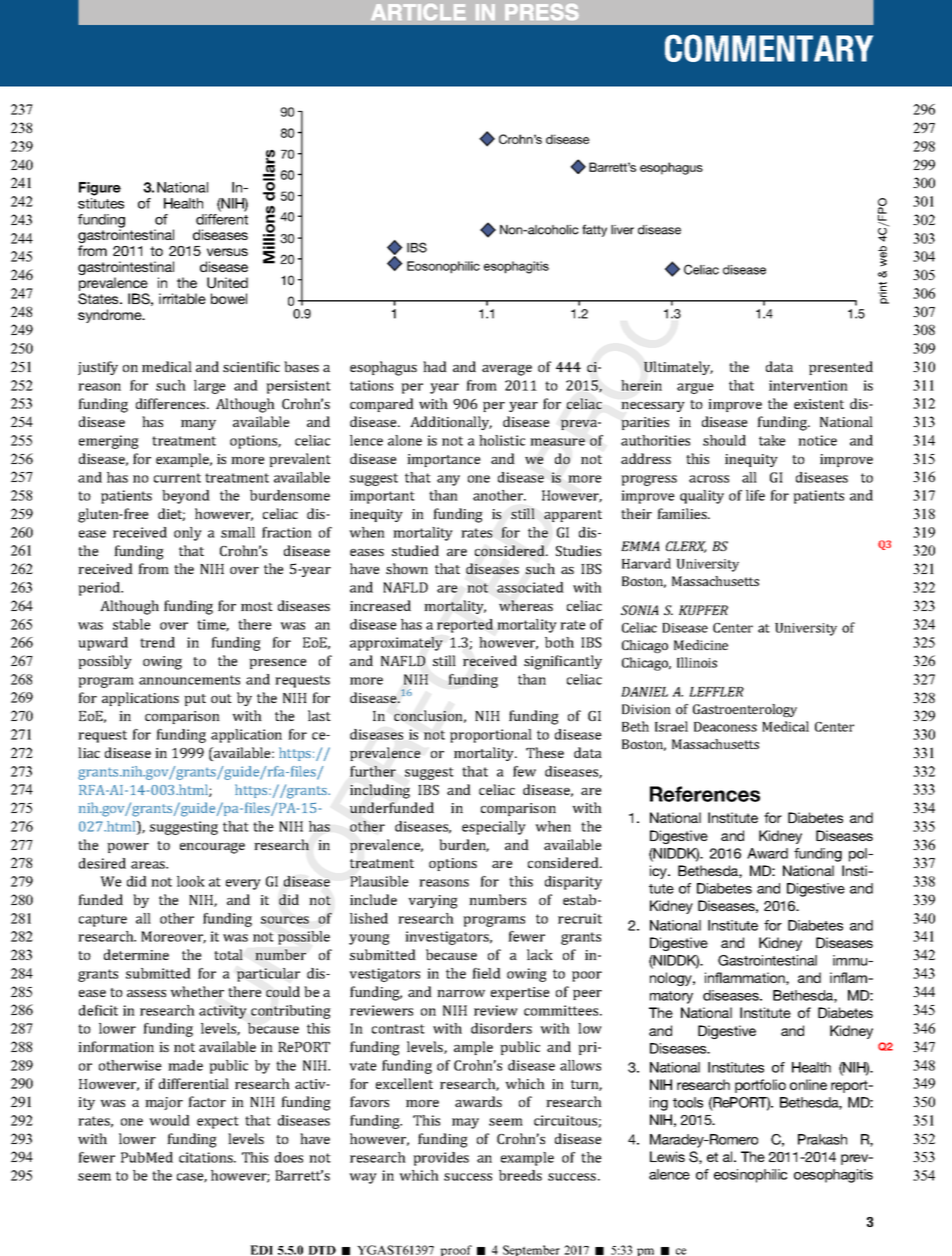 The height and width of the document is (1256, 952). I want to click on approximately, so click(396, 644).
